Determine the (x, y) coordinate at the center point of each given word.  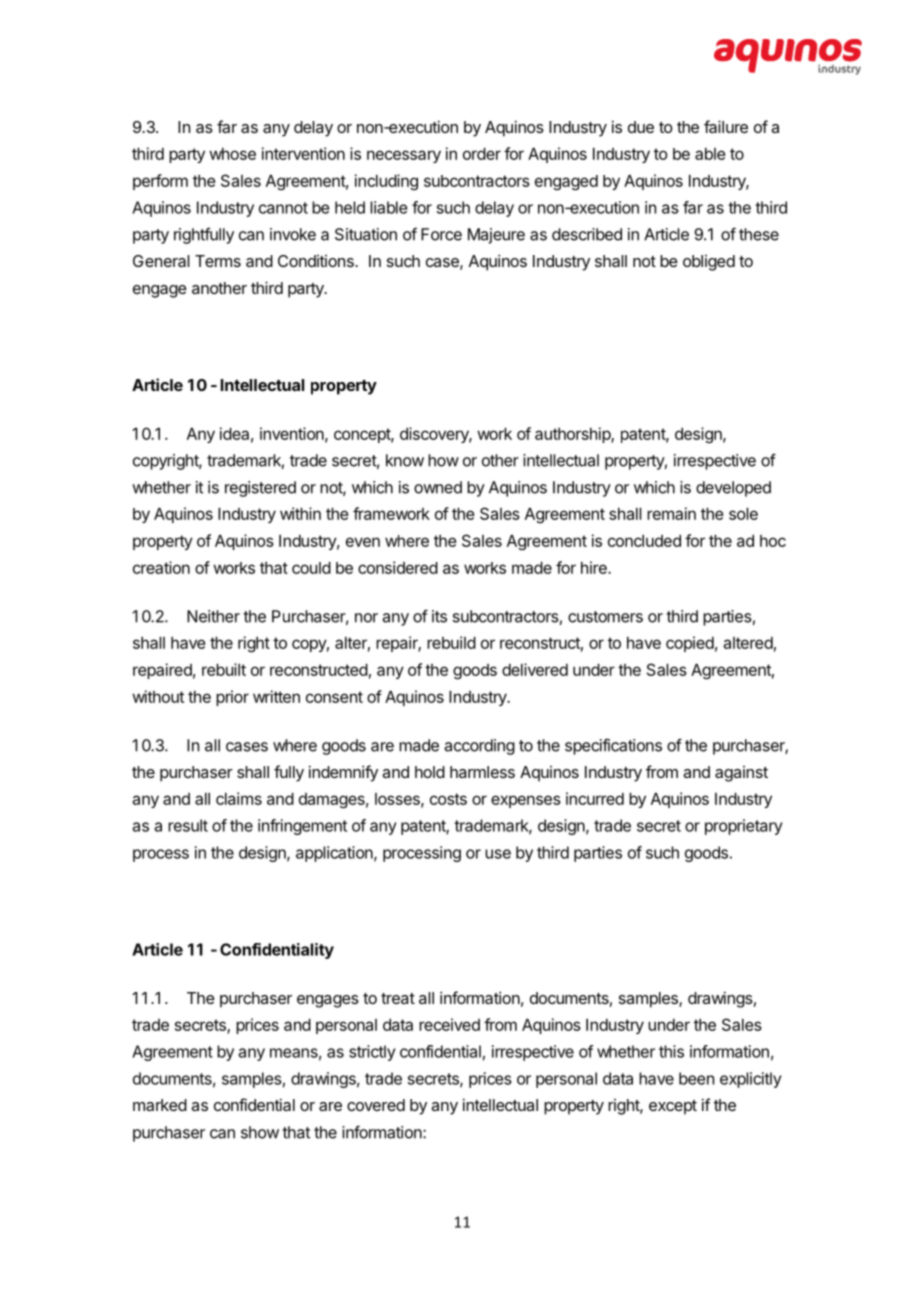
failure (726, 126)
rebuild (451, 642)
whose (232, 154)
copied (690, 644)
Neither (213, 616)
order (482, 154)
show (260, 1132)
